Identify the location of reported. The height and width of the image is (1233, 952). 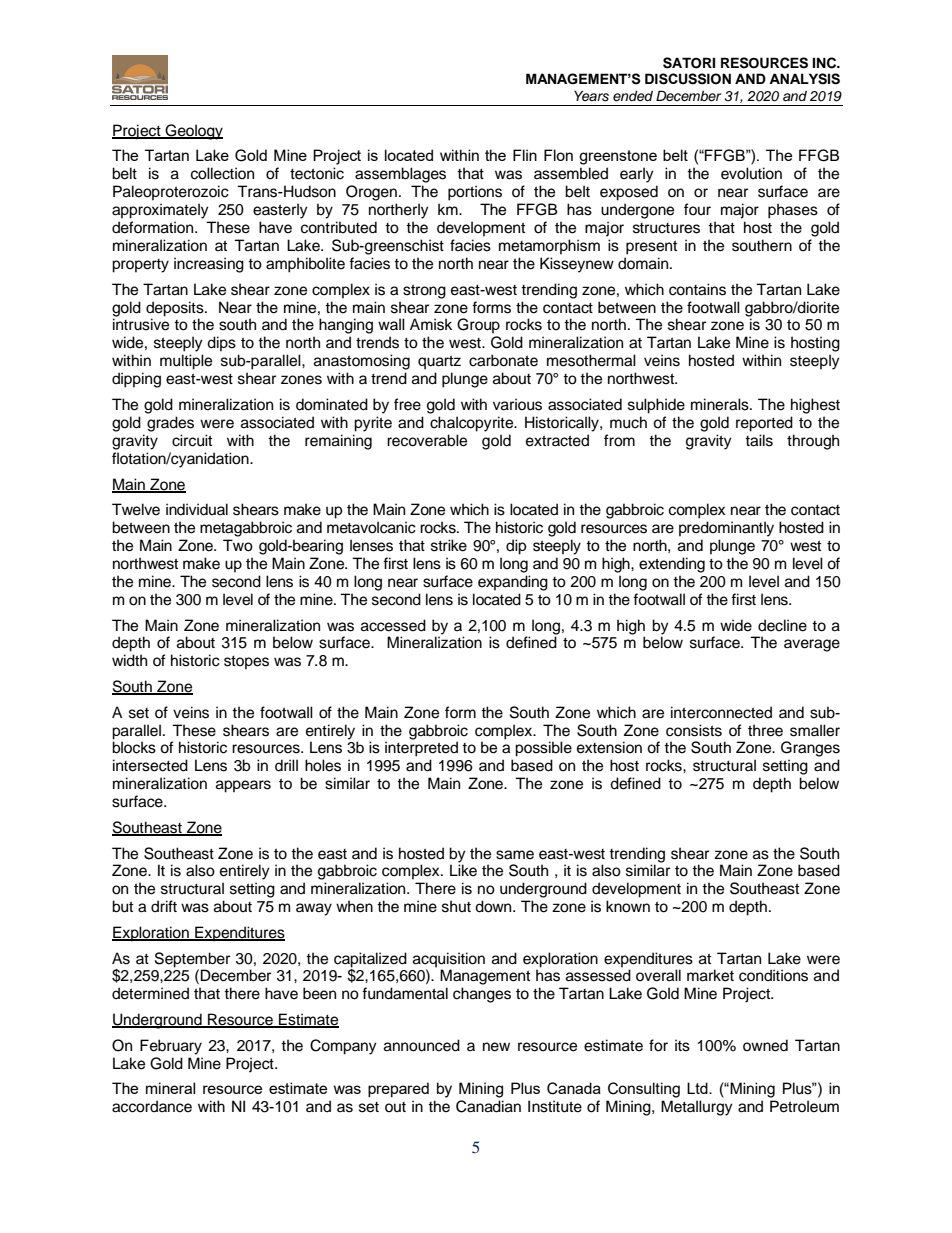
(764, 424).
